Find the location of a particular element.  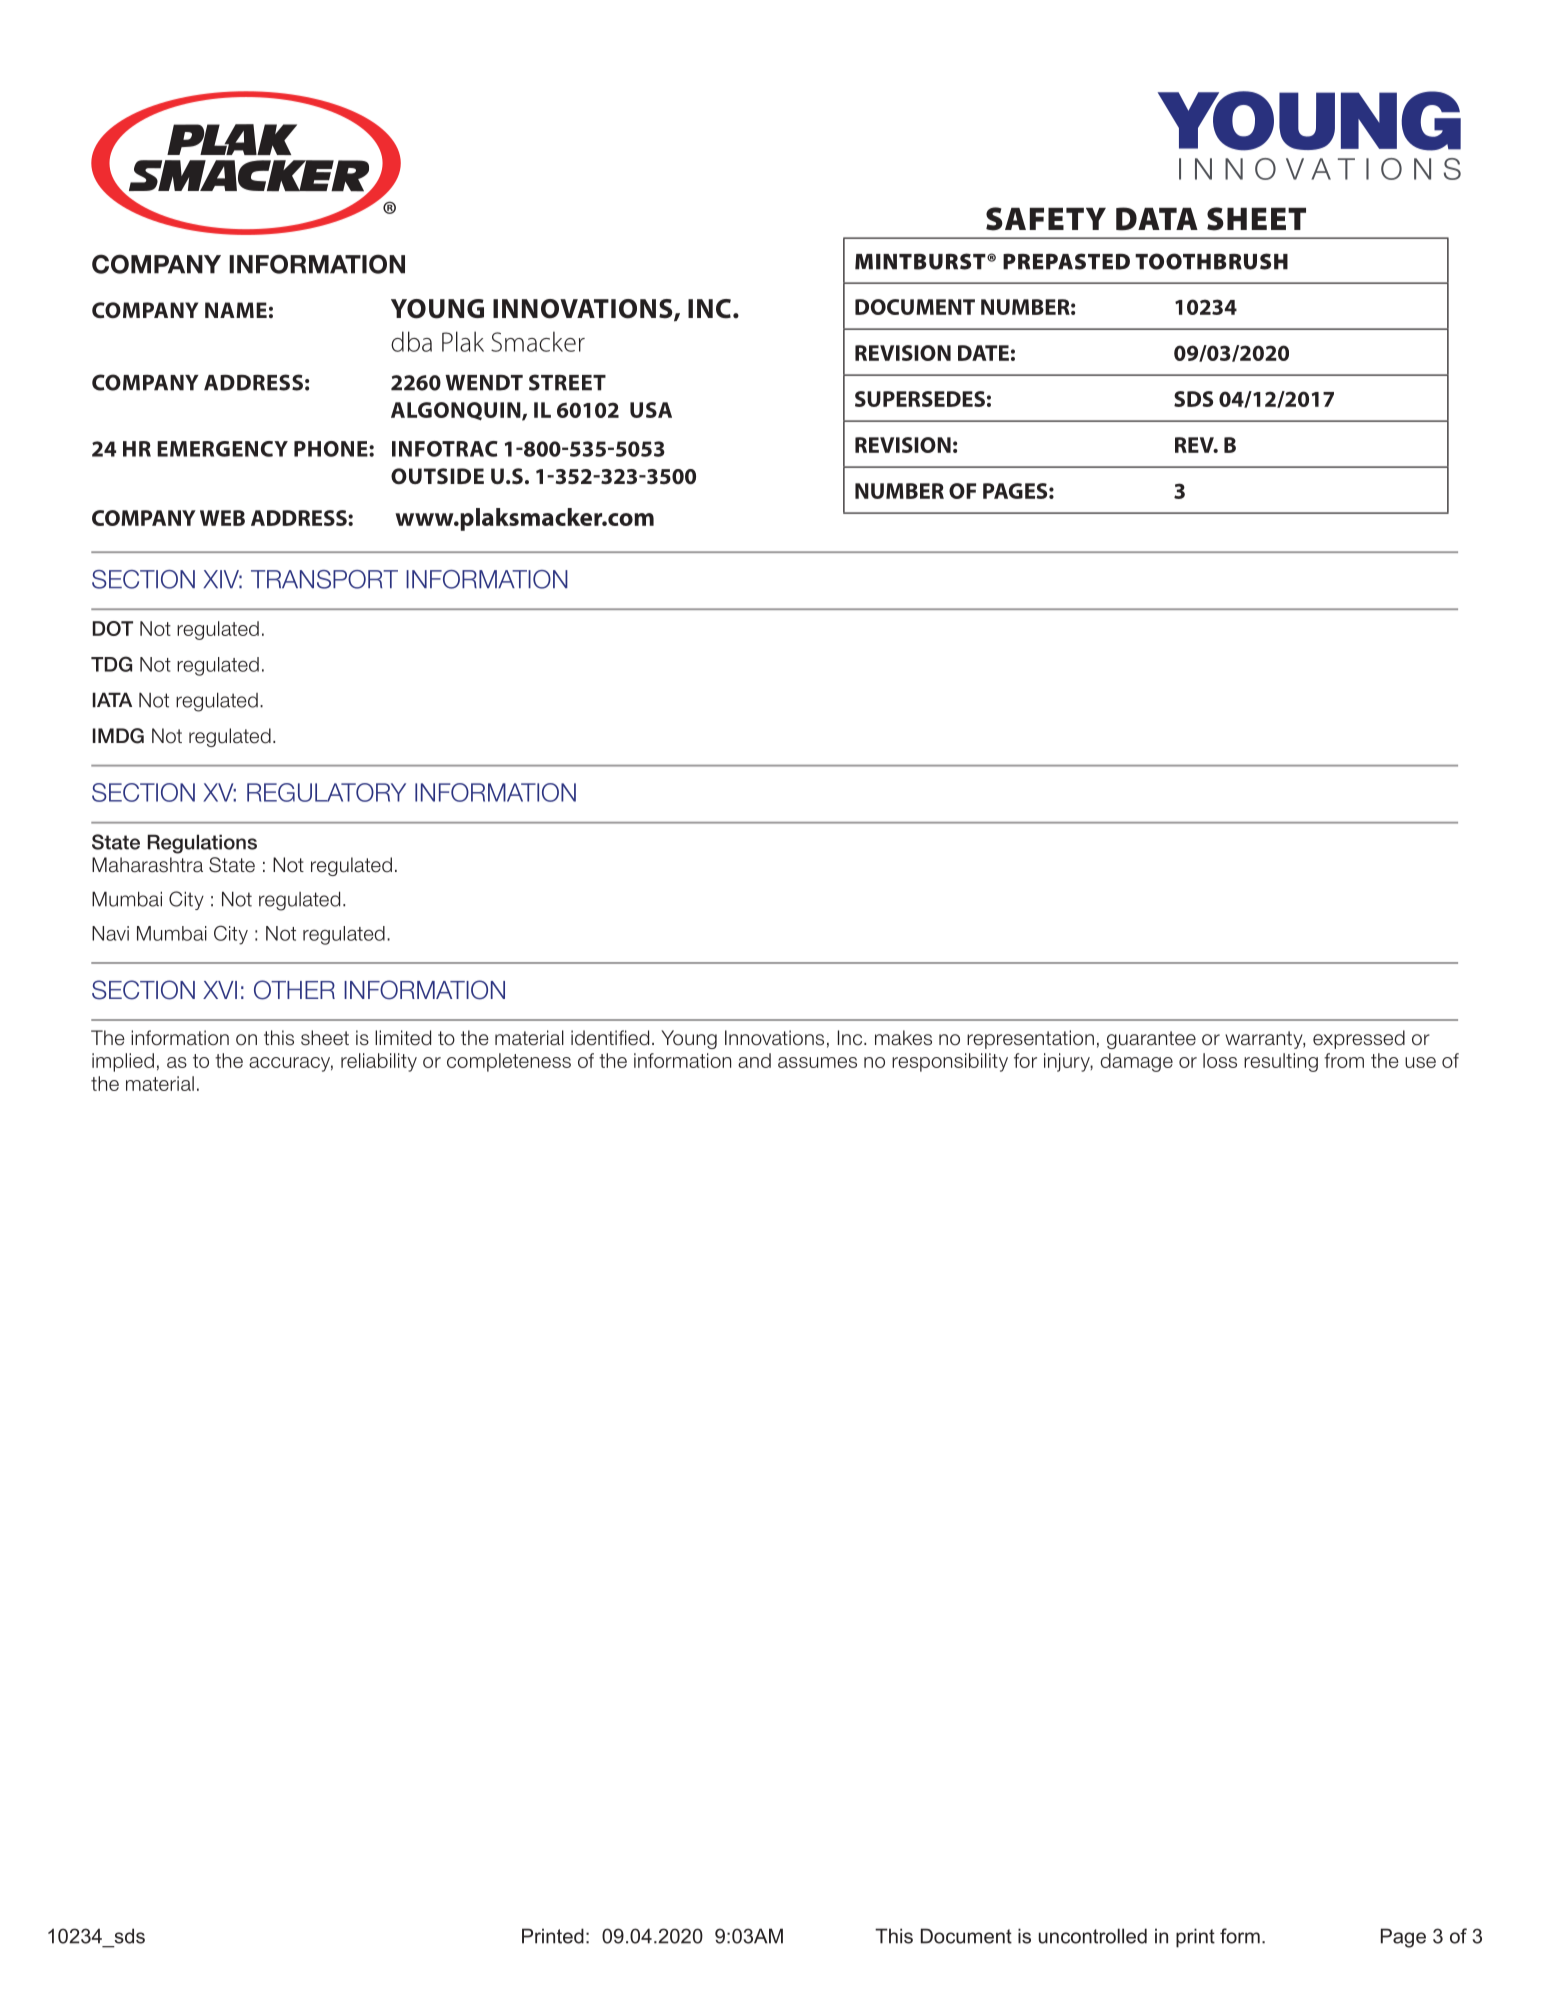

TOOTHBRUSH is located at coordinates (1211, 261).
